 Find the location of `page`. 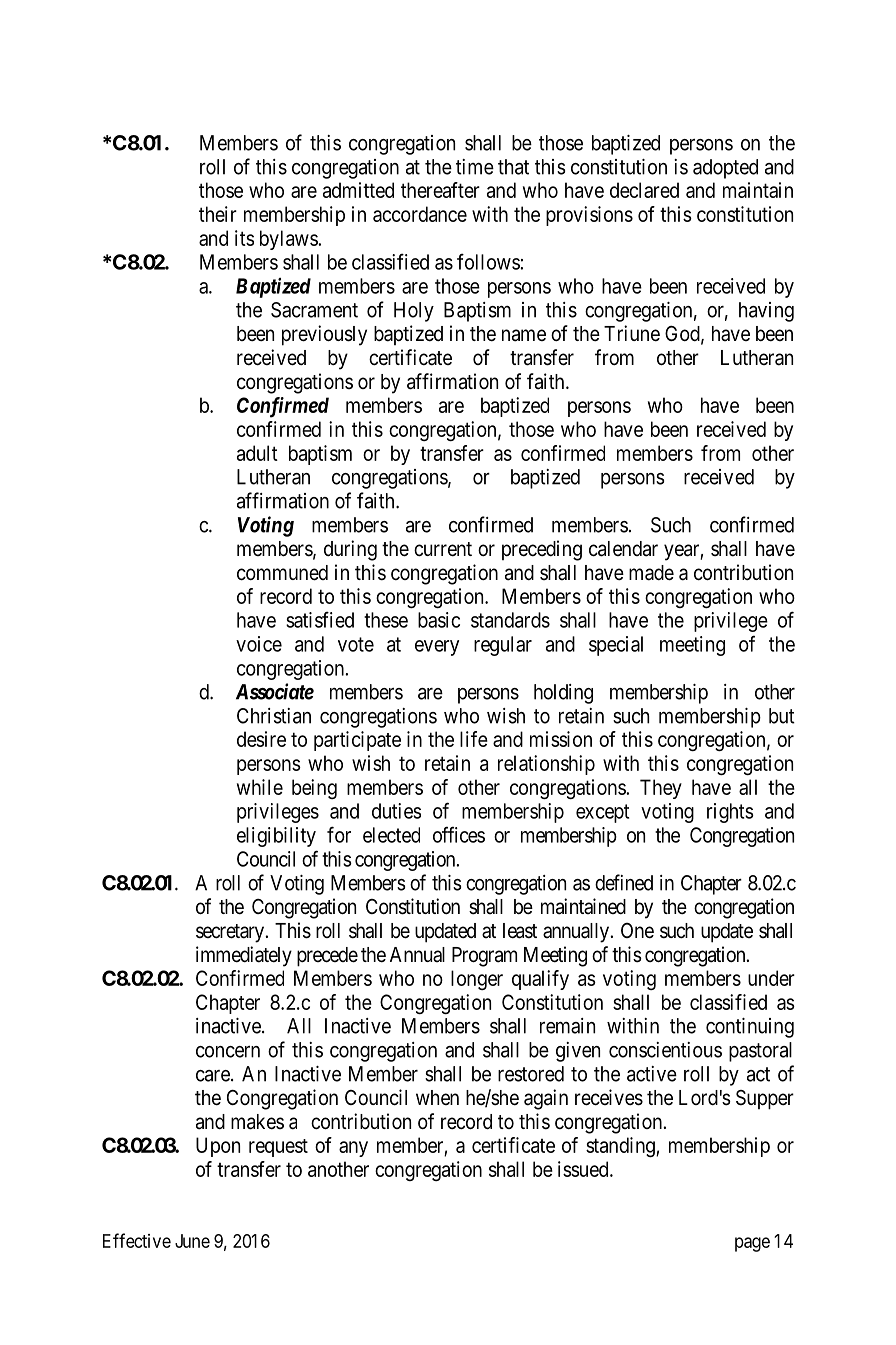

page is located at coordinates (752, 1244).
